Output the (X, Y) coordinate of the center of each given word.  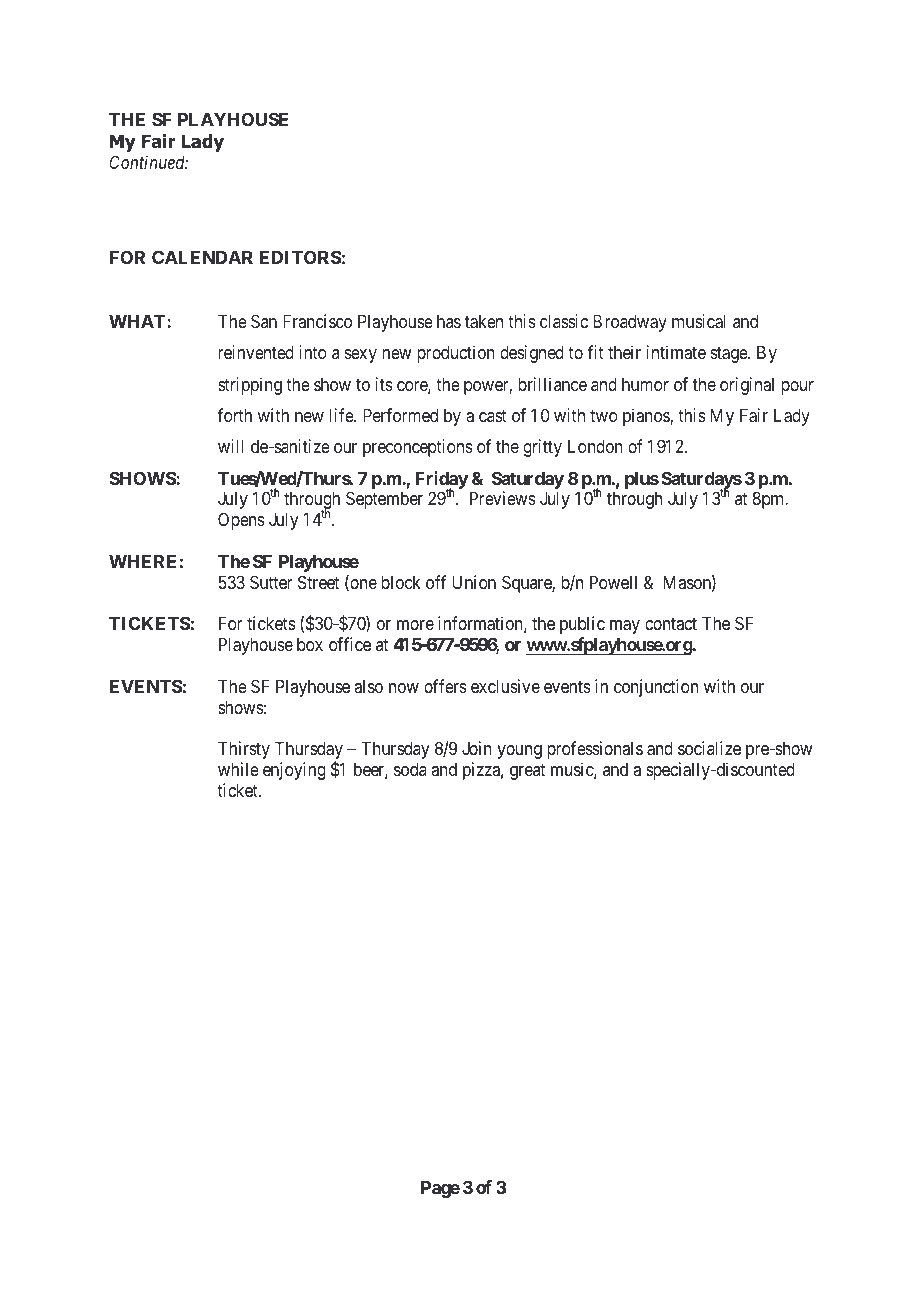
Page (440, 1189)
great (527, 772)
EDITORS (301, 257)
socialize (709, 748)
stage (730, 355)
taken (484, 321)
